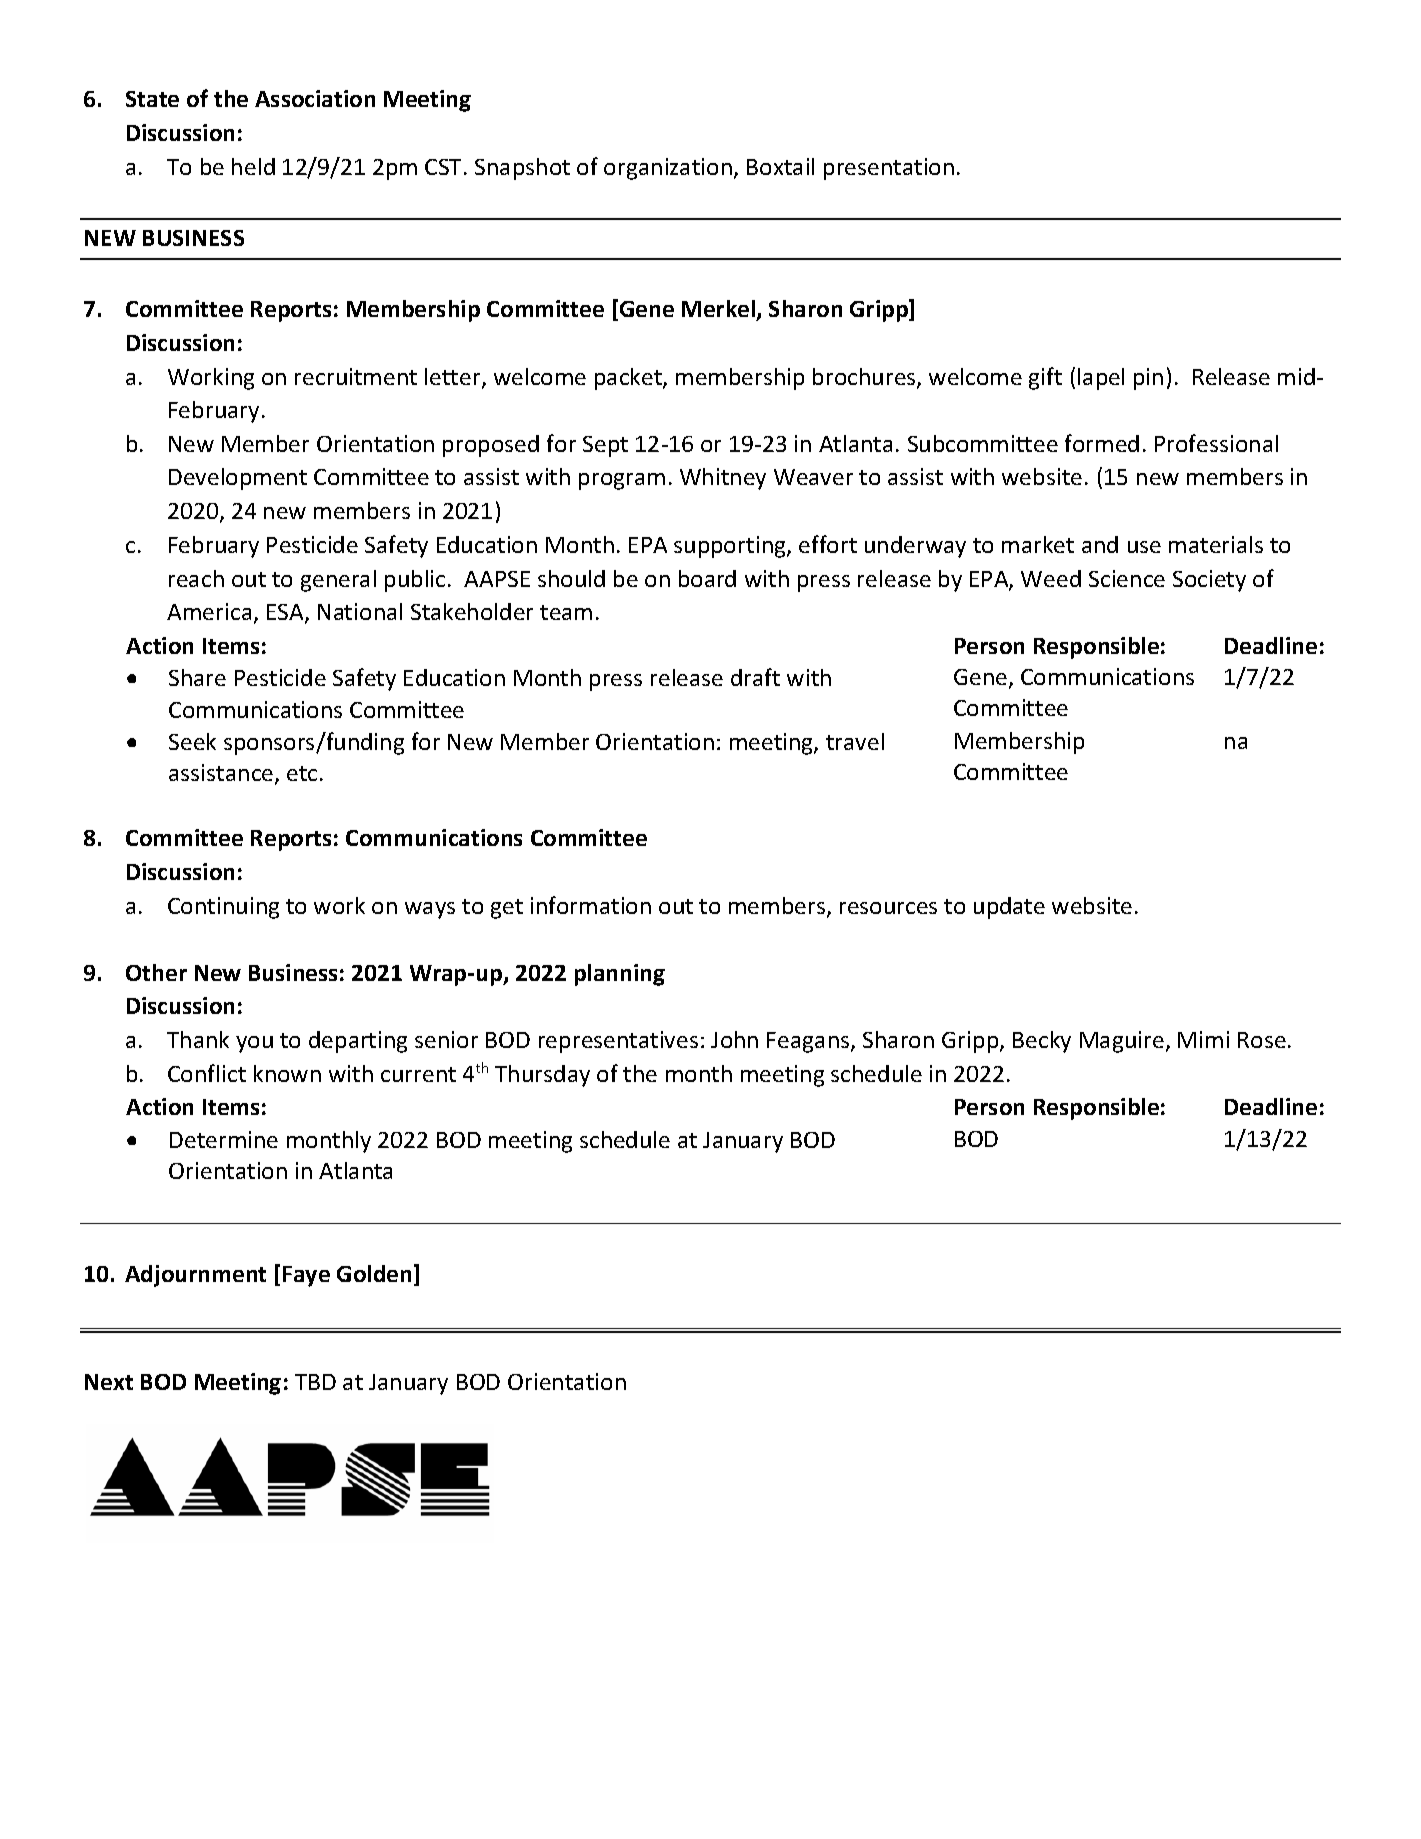 This screenshot has width=1421, height=1839. What do you see at coordinates (889, 169) in the screenshot?
I see `presentation` at bounding box center [889, 169].
